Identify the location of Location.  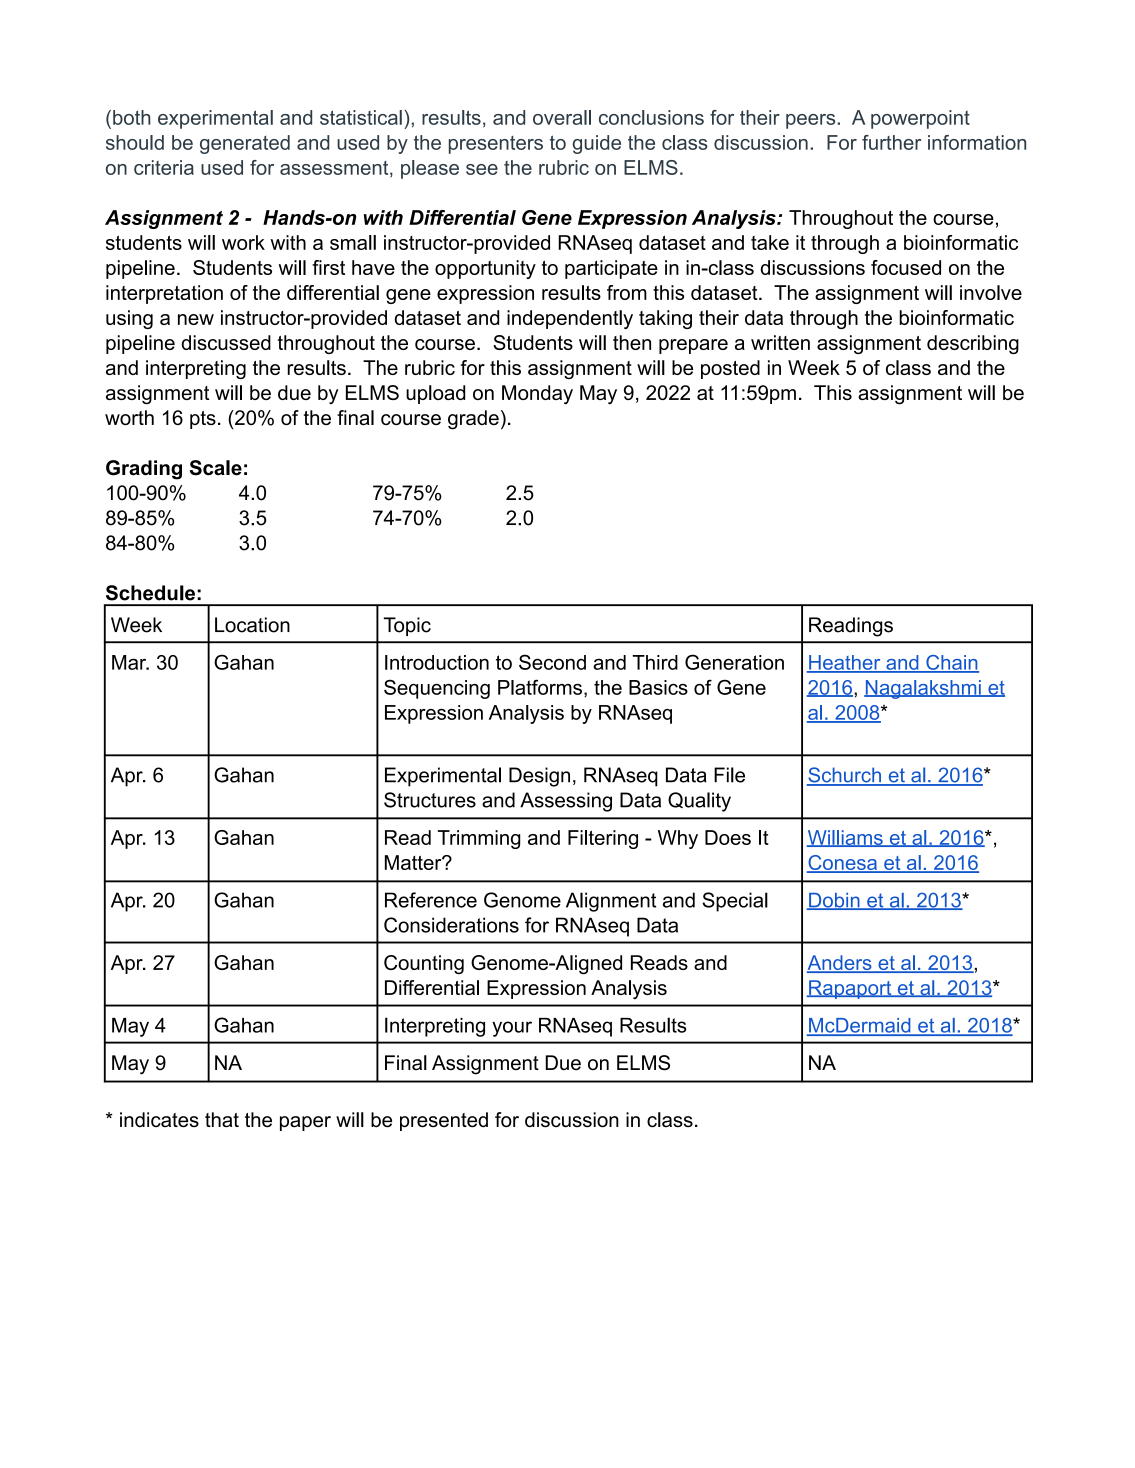
(252, 625).
